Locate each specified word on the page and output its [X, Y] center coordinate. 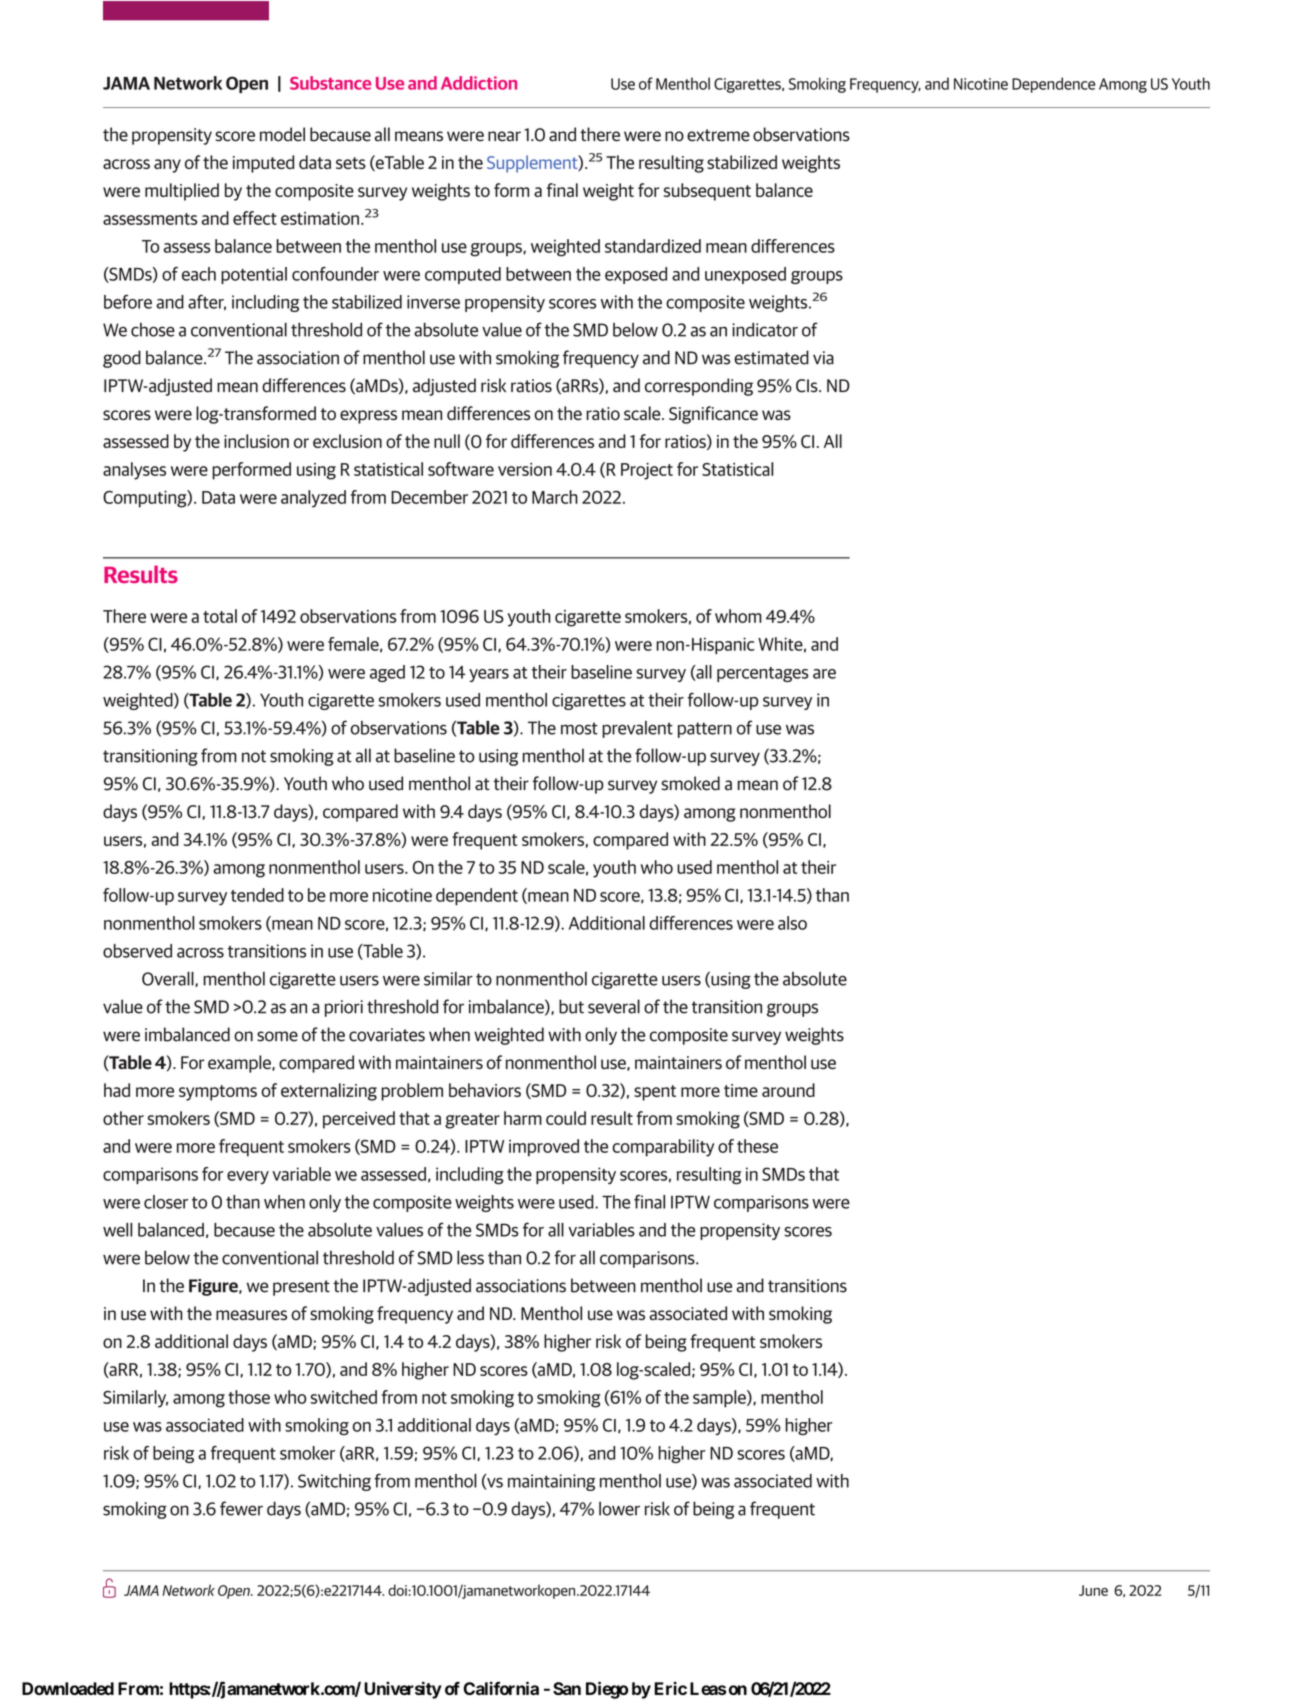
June [1093, 1590]
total [220, 616]
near [504, 136]
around [788, 1090]
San [567, 1688]
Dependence [1053, 85]
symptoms [218, 1093]
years [489, 675]
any [167, 166]
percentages [762, 674]
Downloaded [68, 1688]
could [566, 1118]
